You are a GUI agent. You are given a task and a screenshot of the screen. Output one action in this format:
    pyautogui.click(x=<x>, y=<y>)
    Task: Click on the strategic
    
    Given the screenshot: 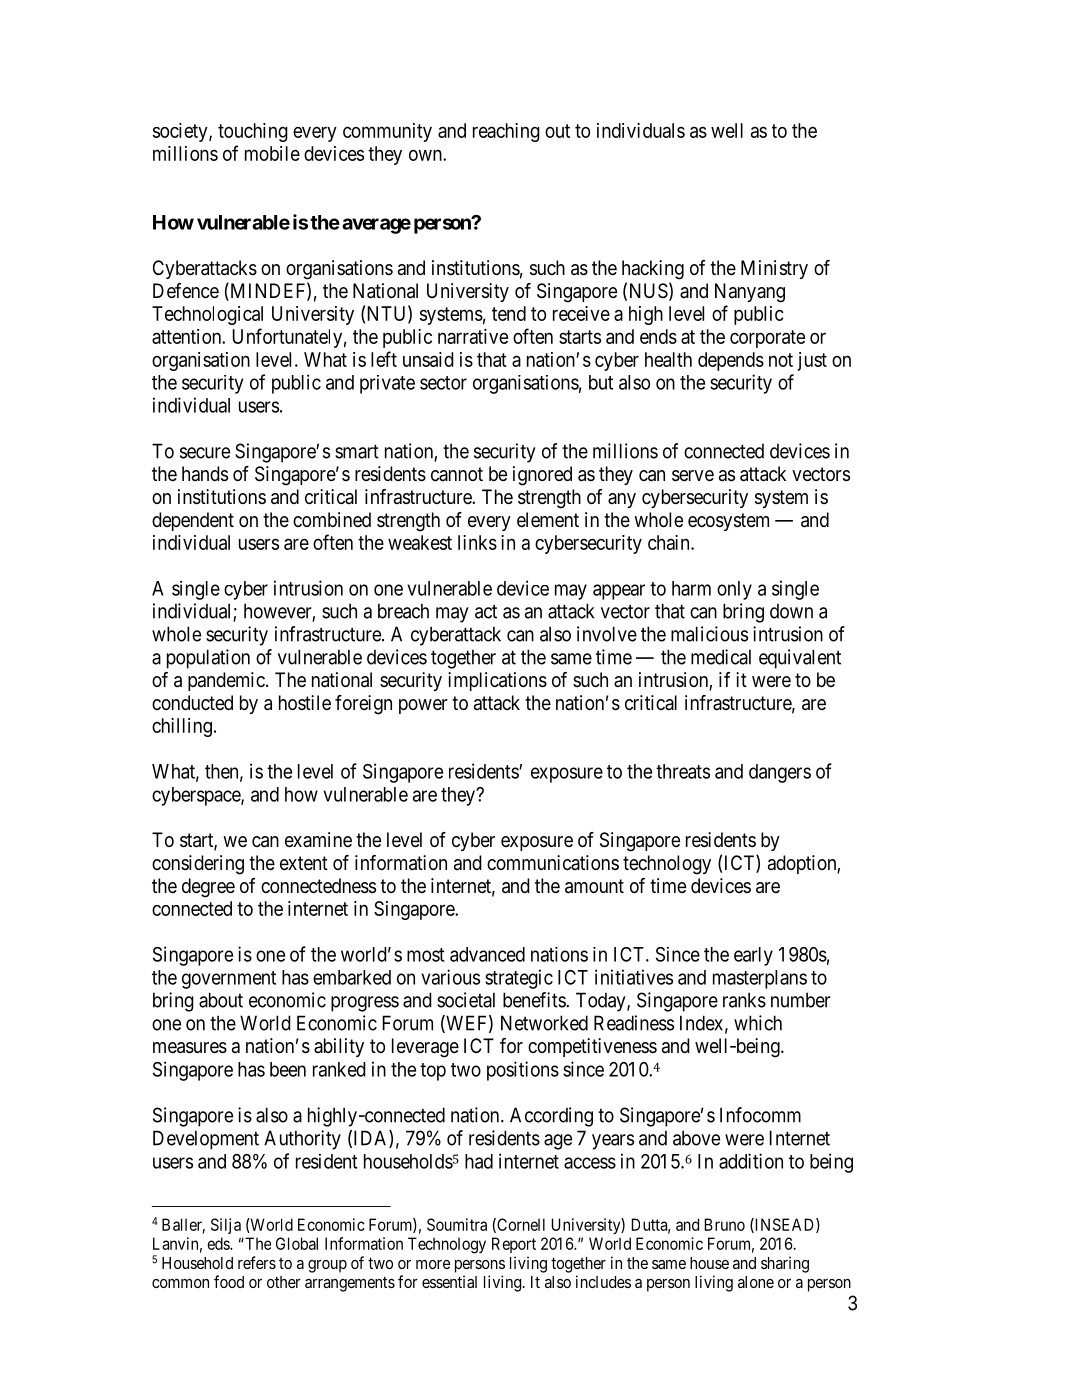 What is the action you would take?
    pyautogui.click(x=519, y=979)
